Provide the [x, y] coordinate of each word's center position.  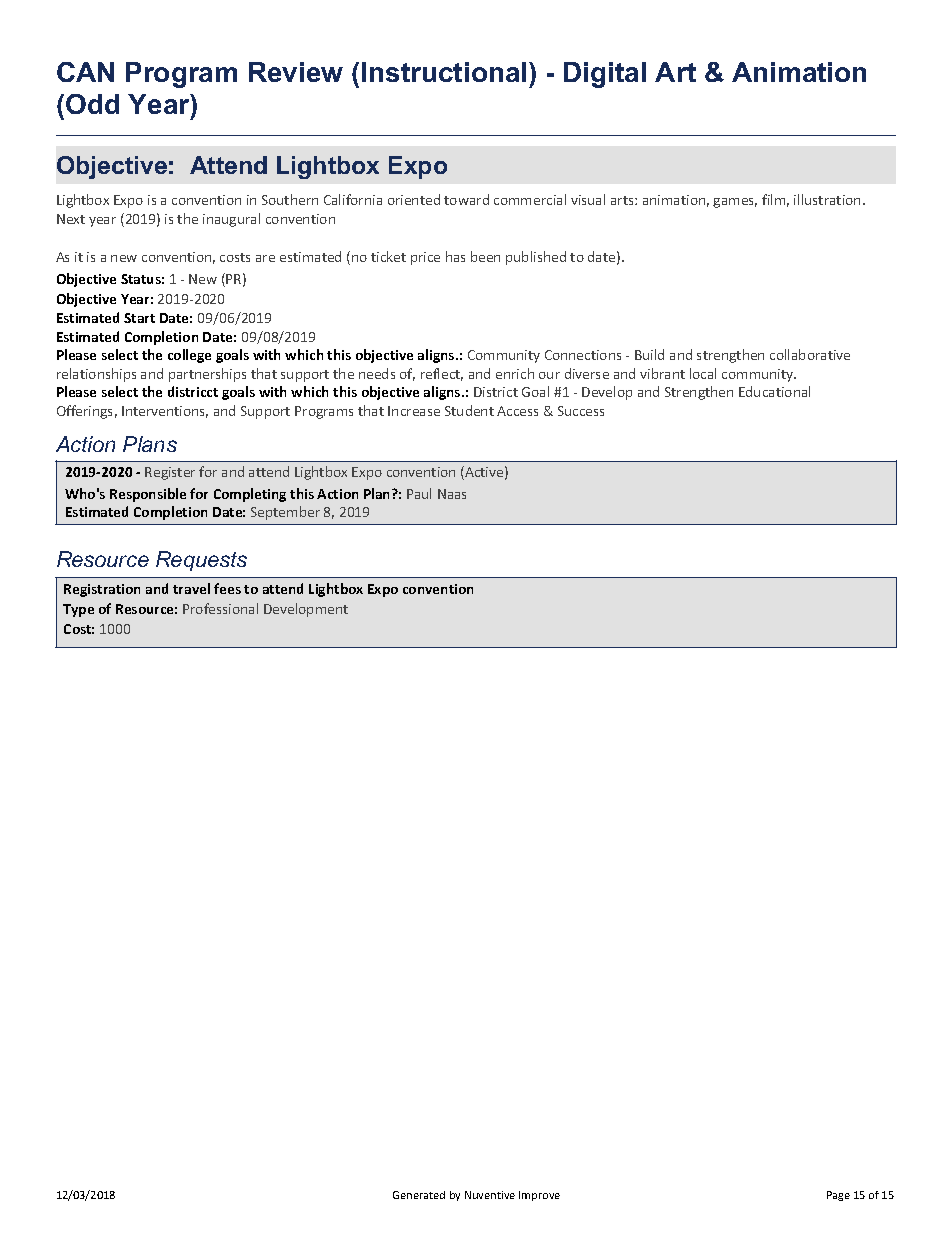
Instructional [444, 72]
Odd [92, 104]
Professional [220, 608]
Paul [419, 493]
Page [838, 1196]
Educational [774, 391]
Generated [419, 1195]
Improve [539, 1196]
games [735, 203]
